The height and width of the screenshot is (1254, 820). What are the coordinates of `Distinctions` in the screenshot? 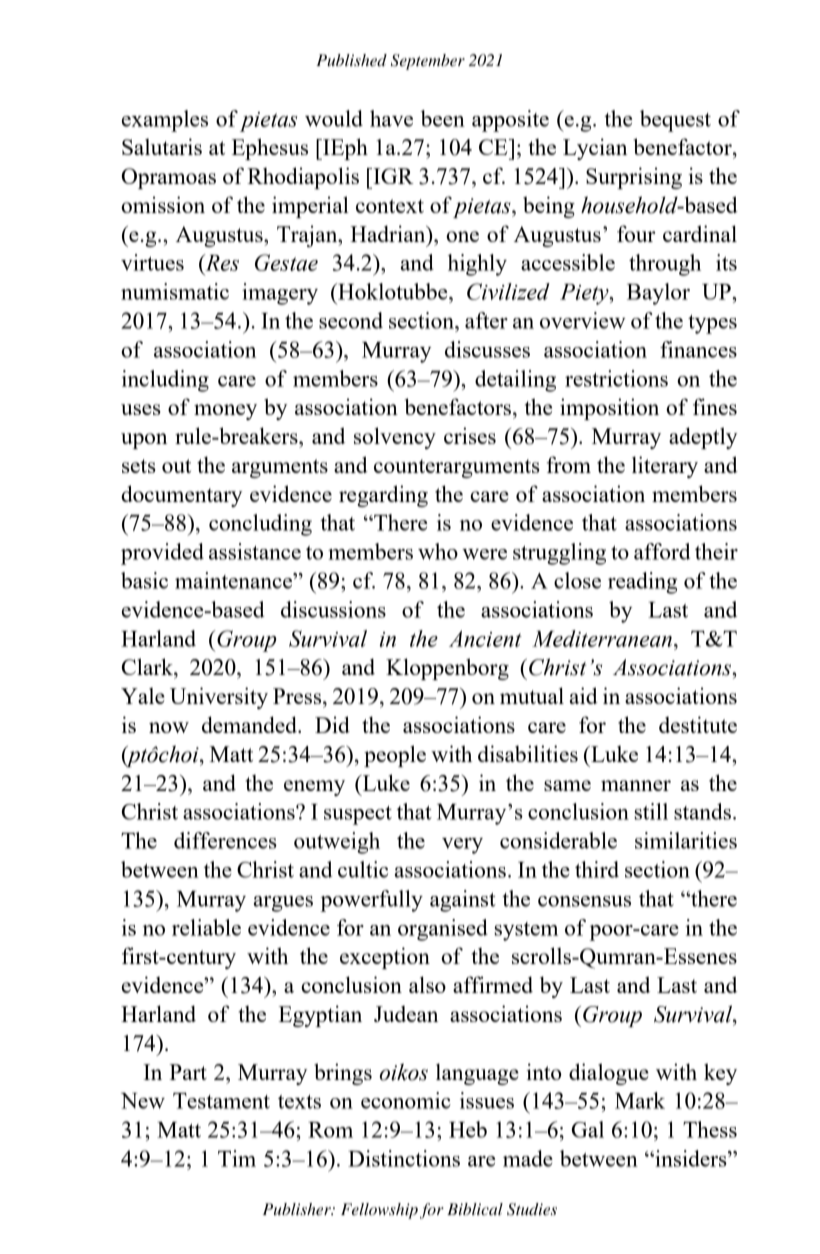 It's located at (404, 1158).
